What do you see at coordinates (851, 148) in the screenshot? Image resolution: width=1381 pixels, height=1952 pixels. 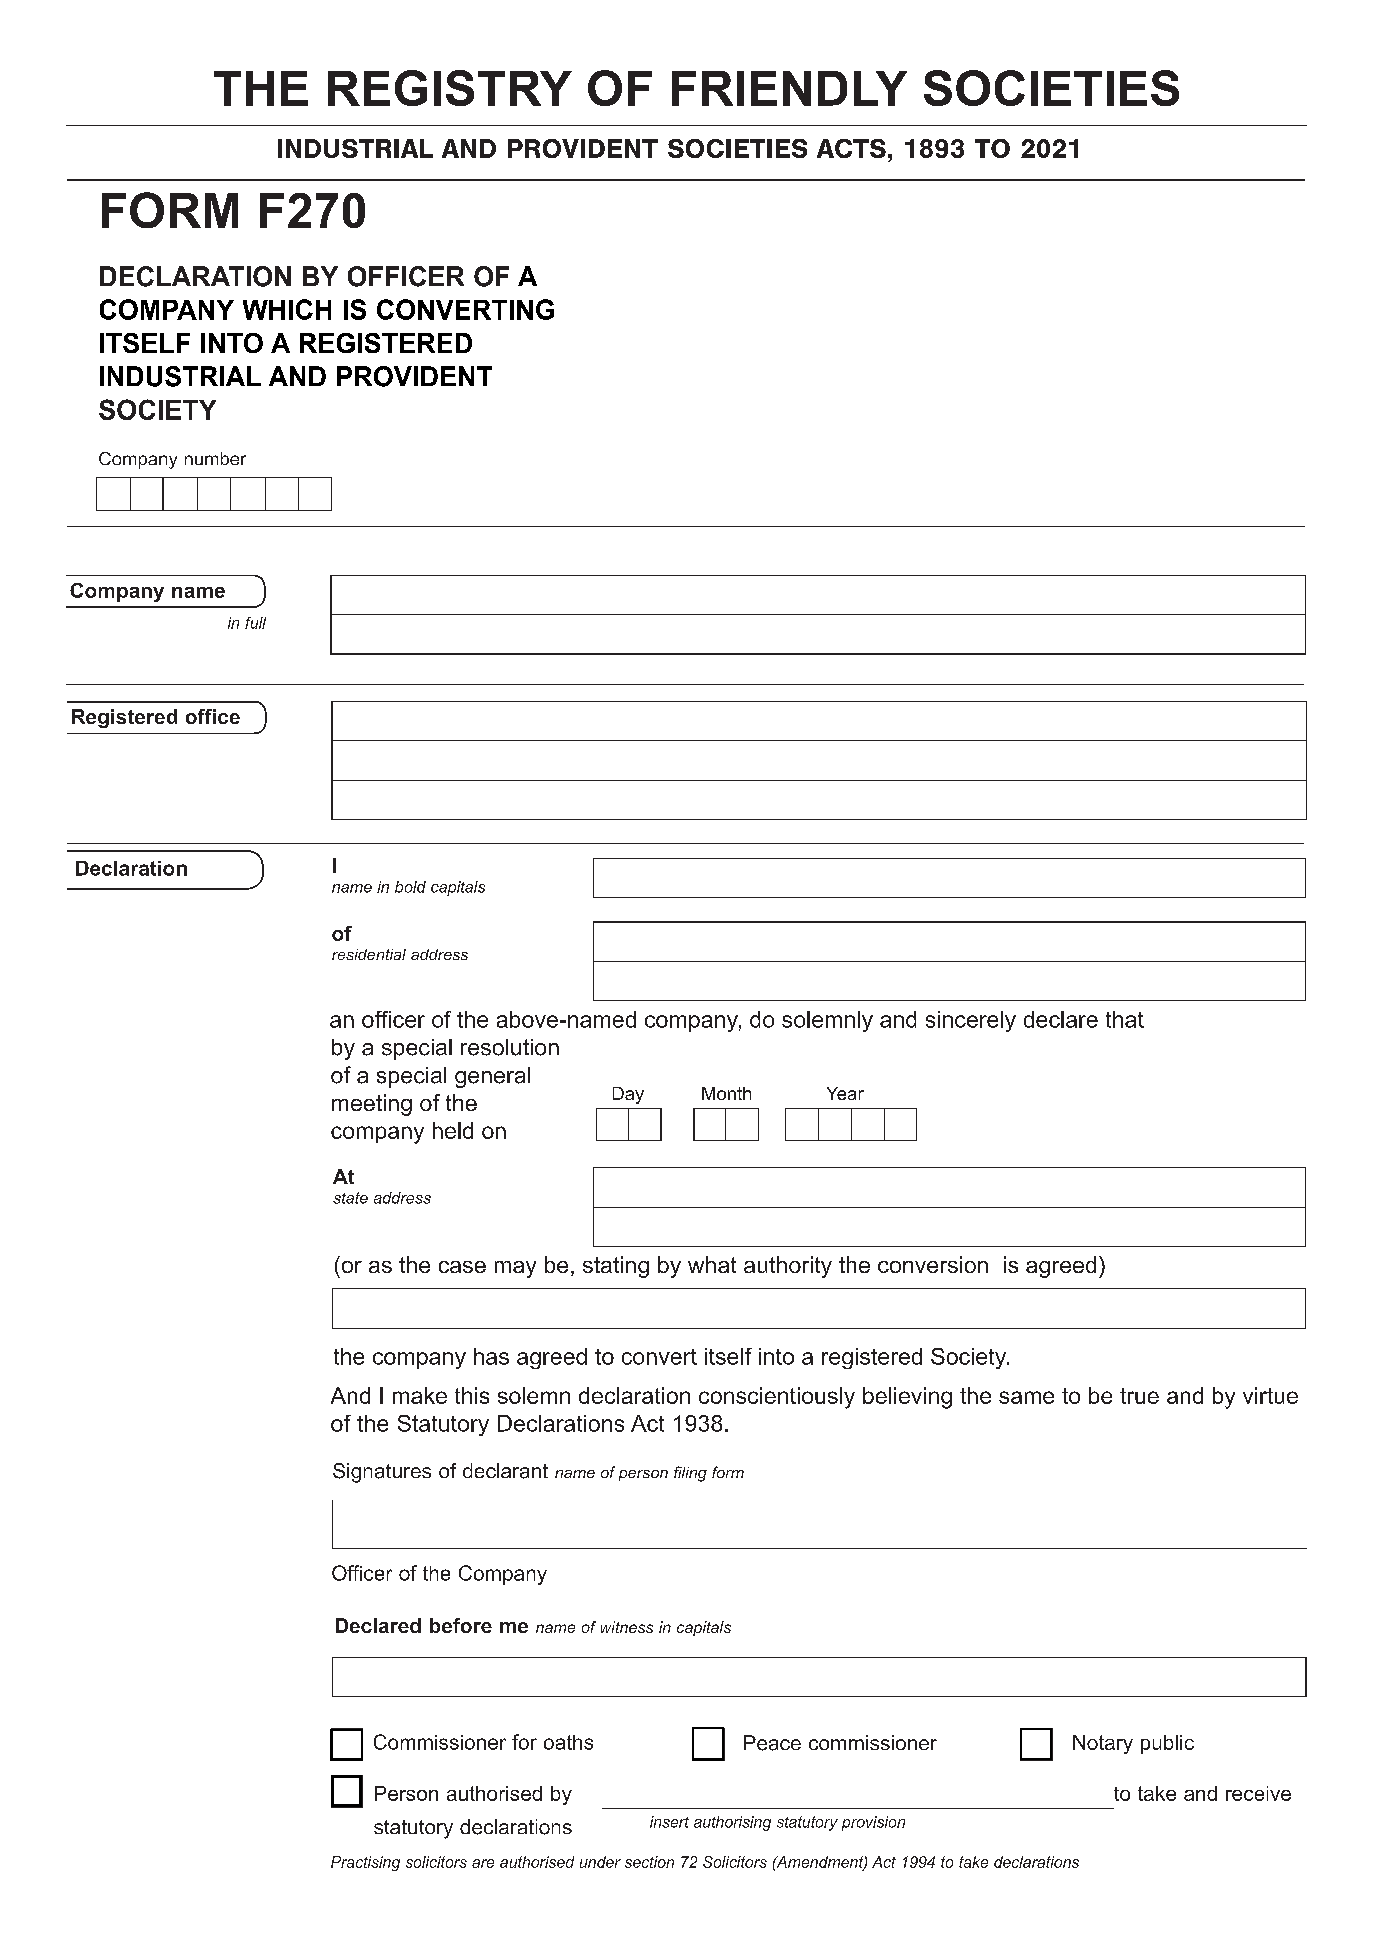 I see `ACTS` at bounding box center [851, 148].
